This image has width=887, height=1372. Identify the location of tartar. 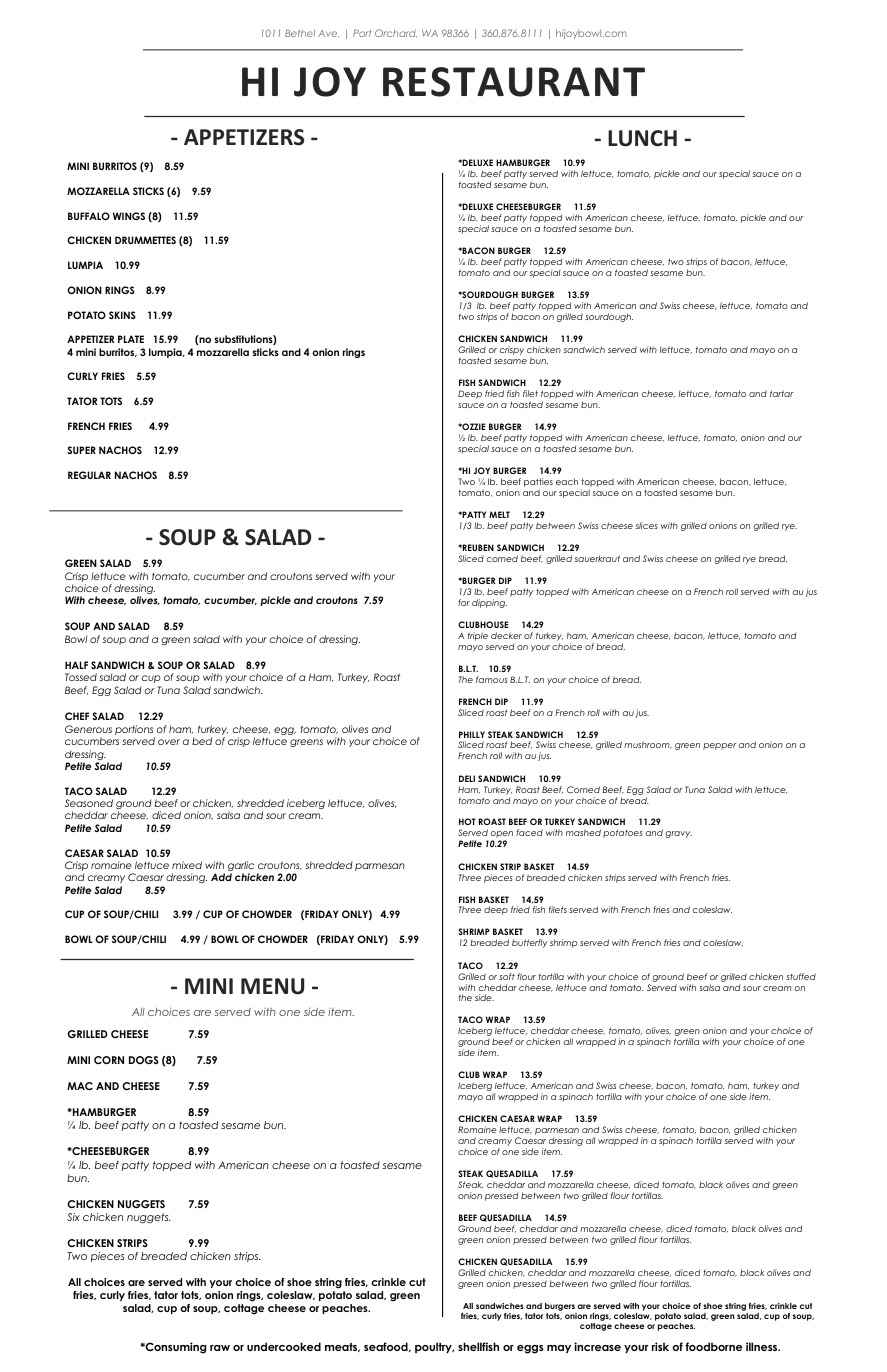
(781, 393).
